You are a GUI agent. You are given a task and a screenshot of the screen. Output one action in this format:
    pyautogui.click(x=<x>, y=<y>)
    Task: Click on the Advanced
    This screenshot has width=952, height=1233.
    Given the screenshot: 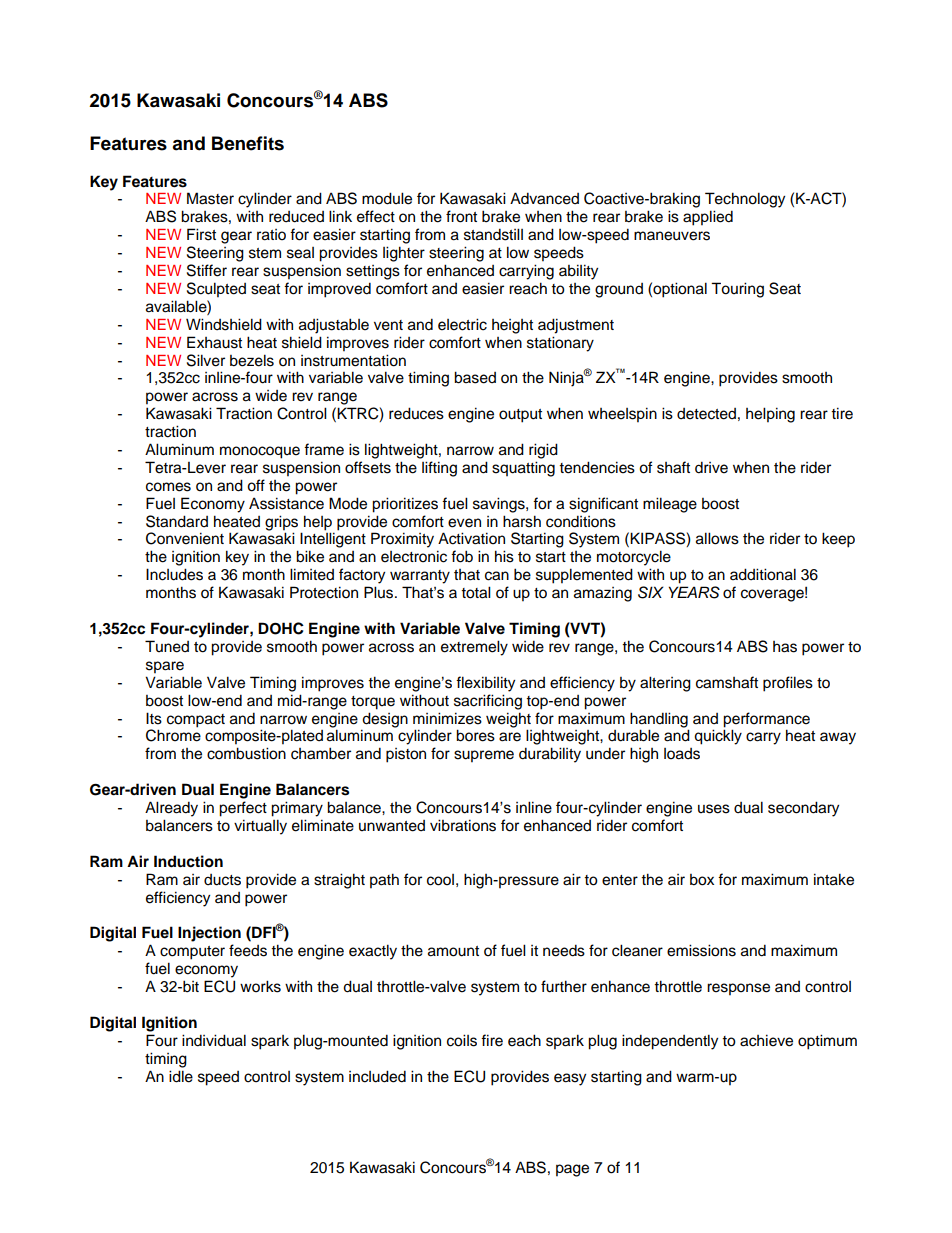 What is the action you would take?
    pyautogui.click(x=544, y=198)
